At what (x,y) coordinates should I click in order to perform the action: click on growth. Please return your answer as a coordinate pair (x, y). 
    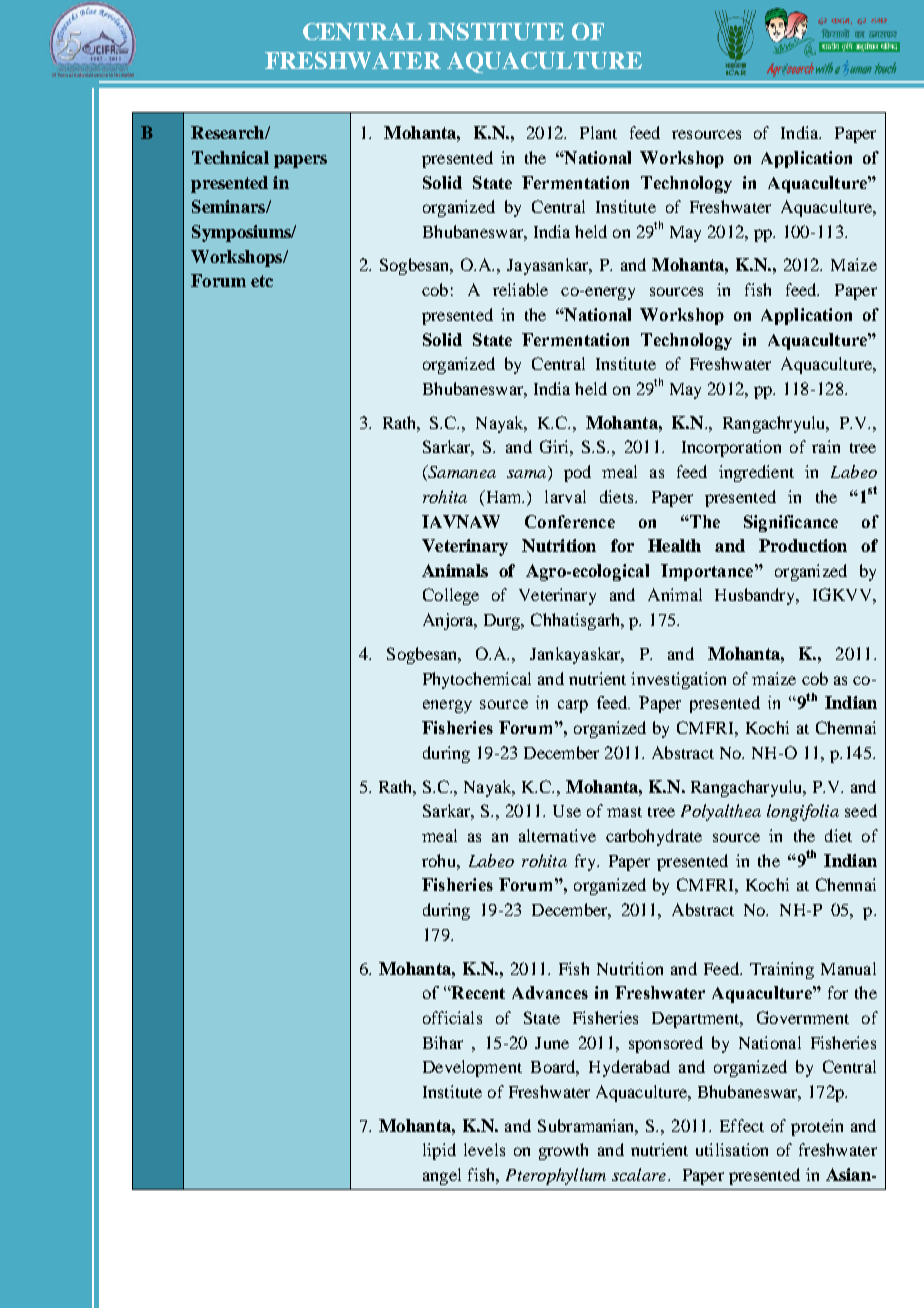
    Looking at the image, I should click on (563, 1151).
